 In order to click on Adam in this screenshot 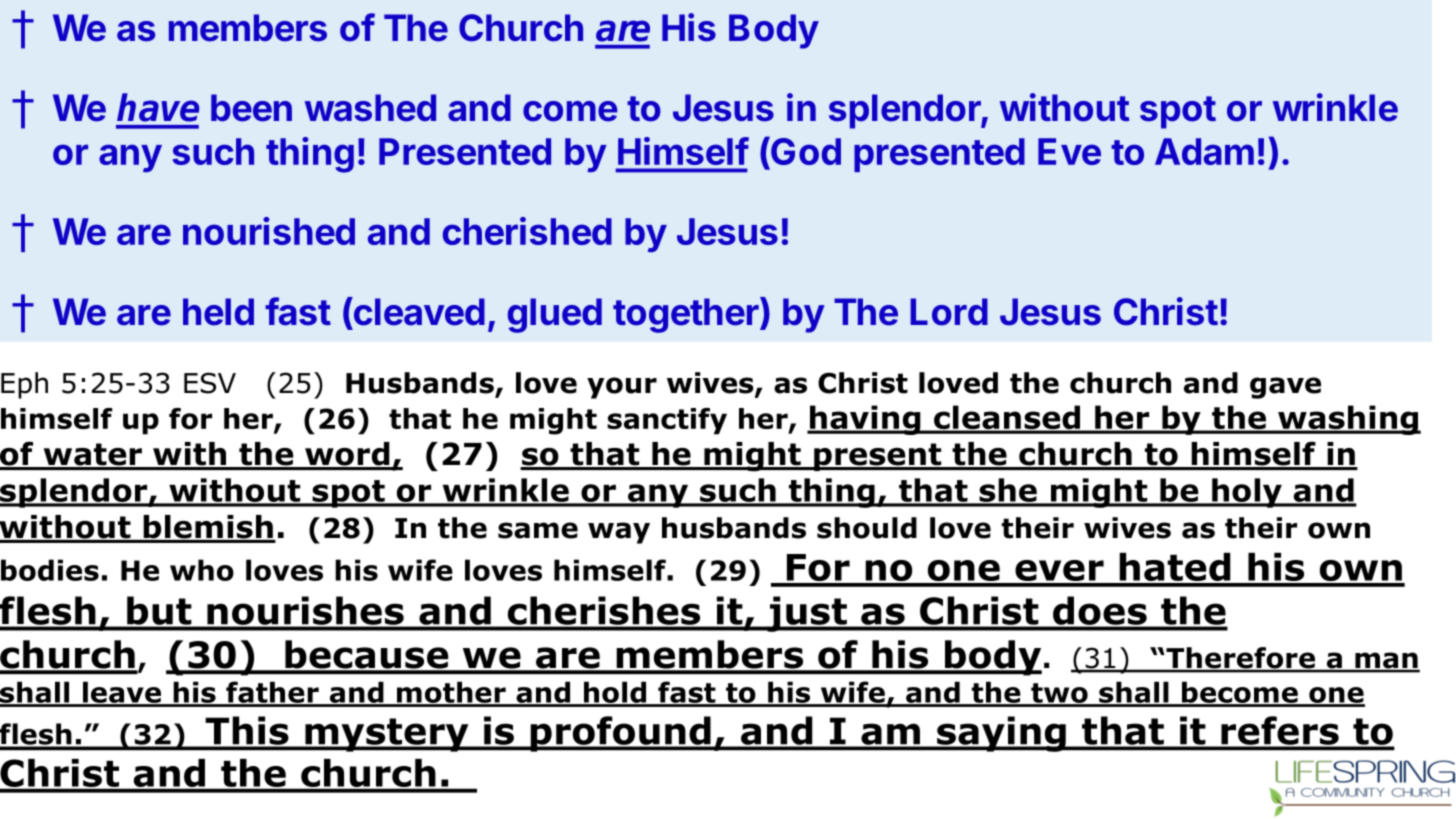, I will do `click(1204, 151)`.
